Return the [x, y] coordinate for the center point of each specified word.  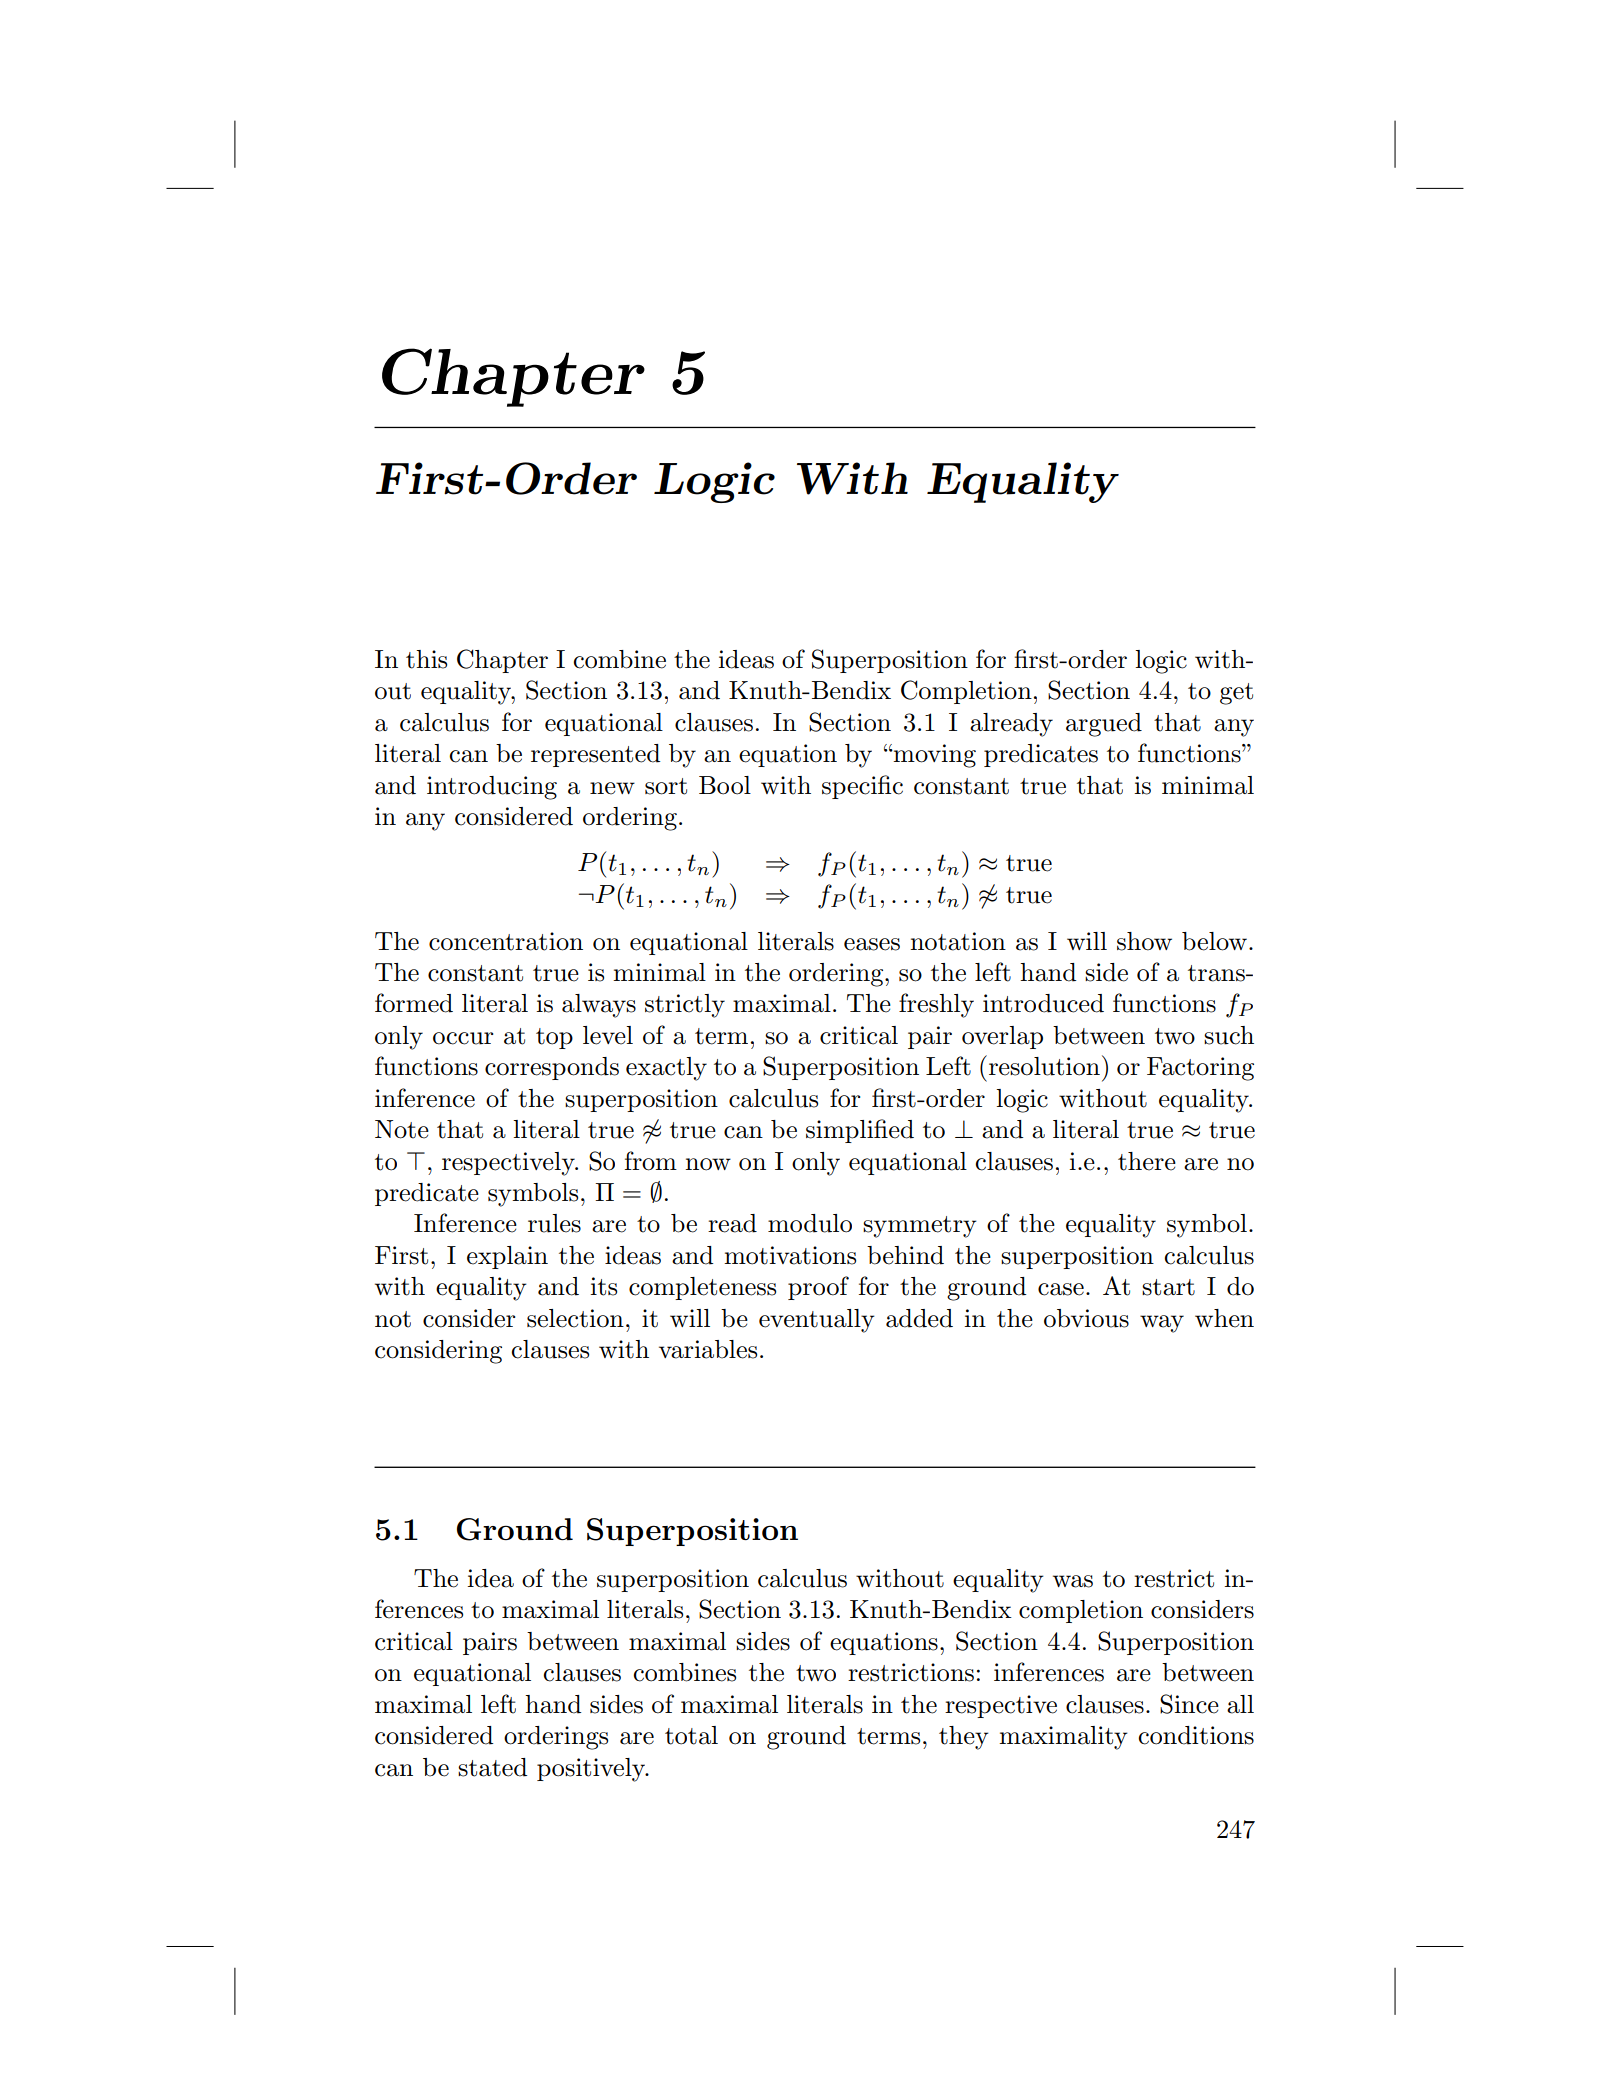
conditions [1196, 1735]
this [426, 659]
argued [1104, 725]
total [691, 1735]
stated [492, 1767]
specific [862, 787]
